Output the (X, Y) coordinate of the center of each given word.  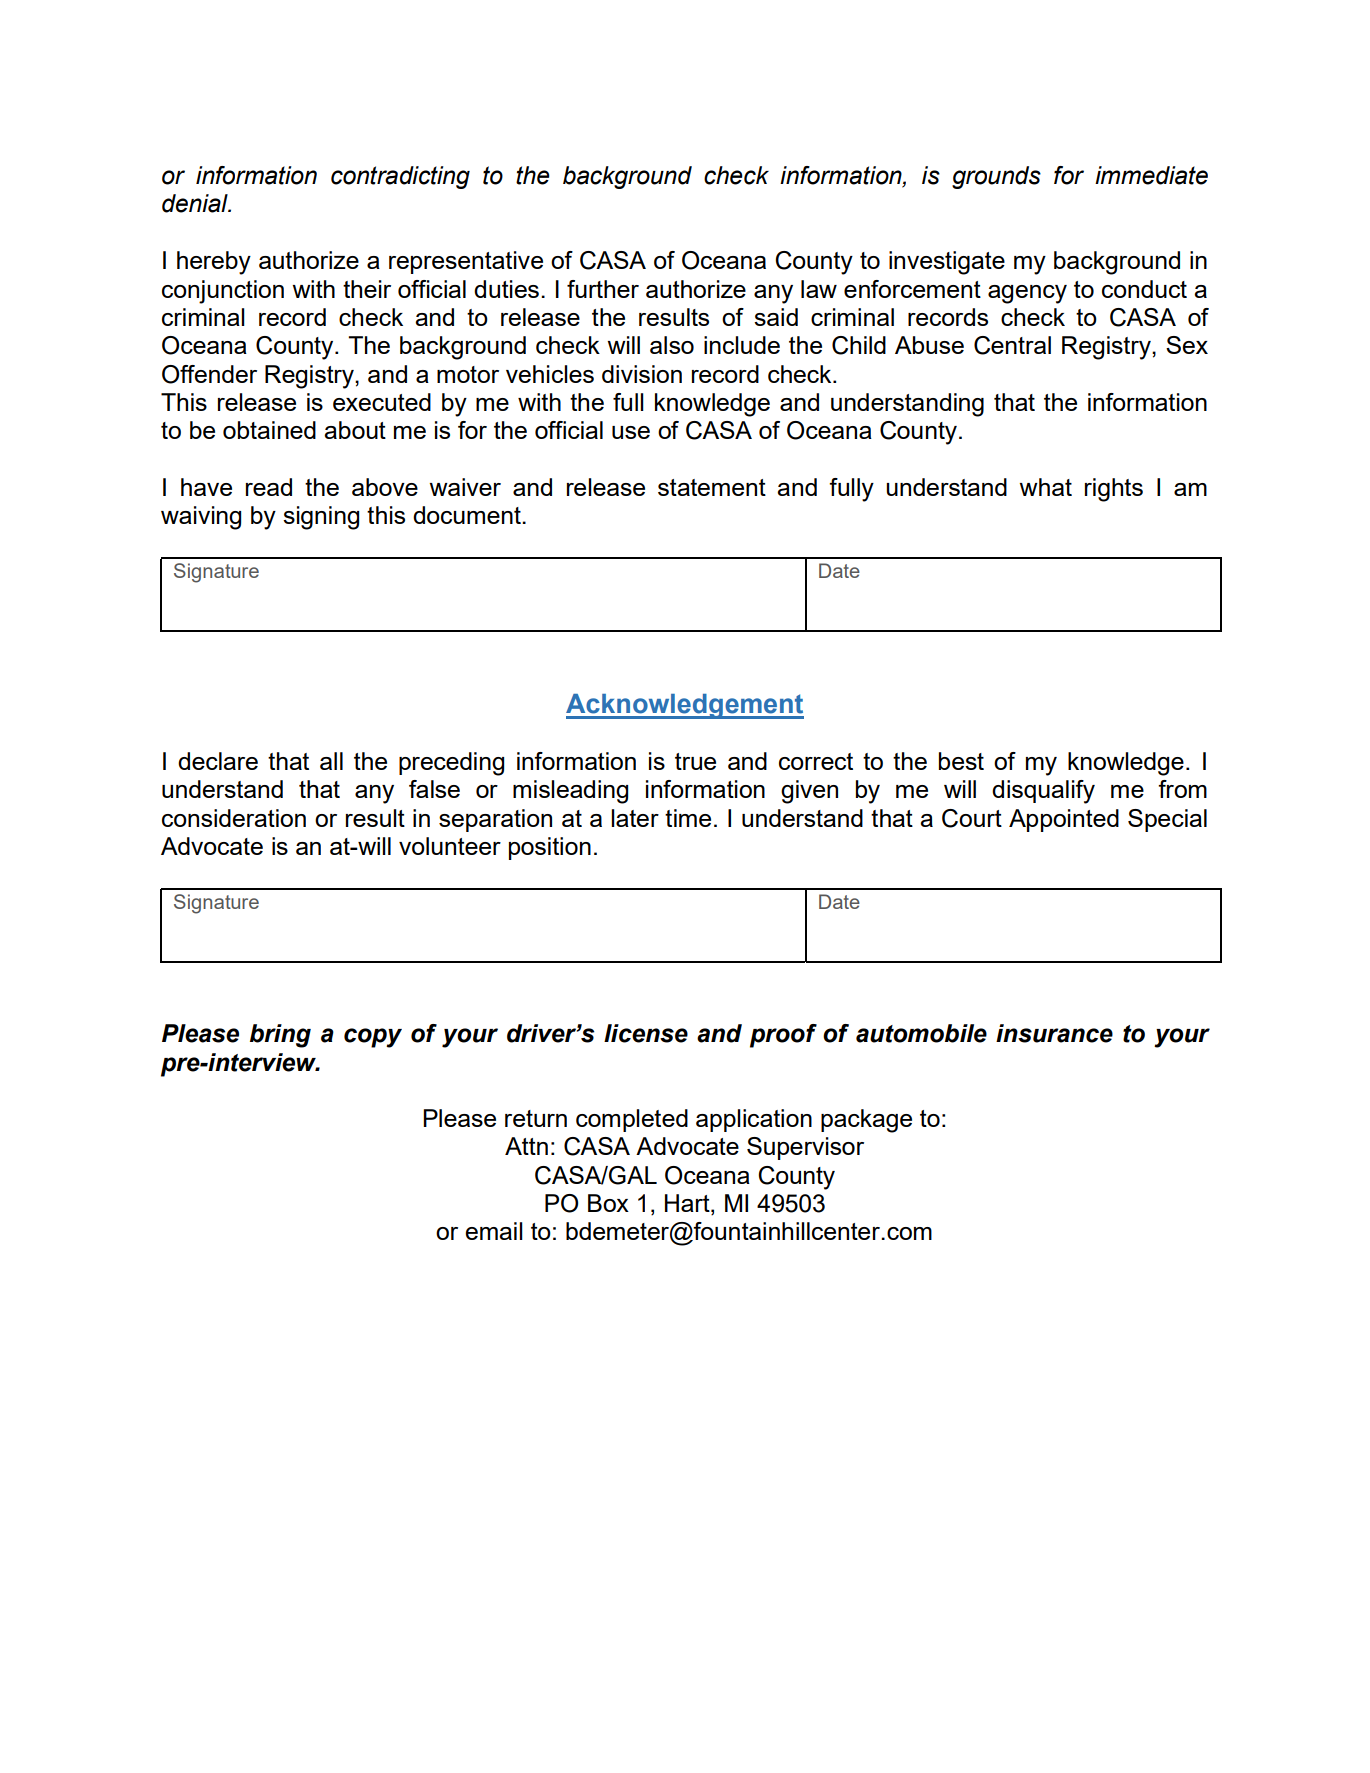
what (1045, 487)
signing (321, 518)
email (494, 1231)
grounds (996, 177)
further (603, 289)
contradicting (400, 177)
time (688, 818)
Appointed (1064, 820)
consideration (234, 818)
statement (712, 487)
